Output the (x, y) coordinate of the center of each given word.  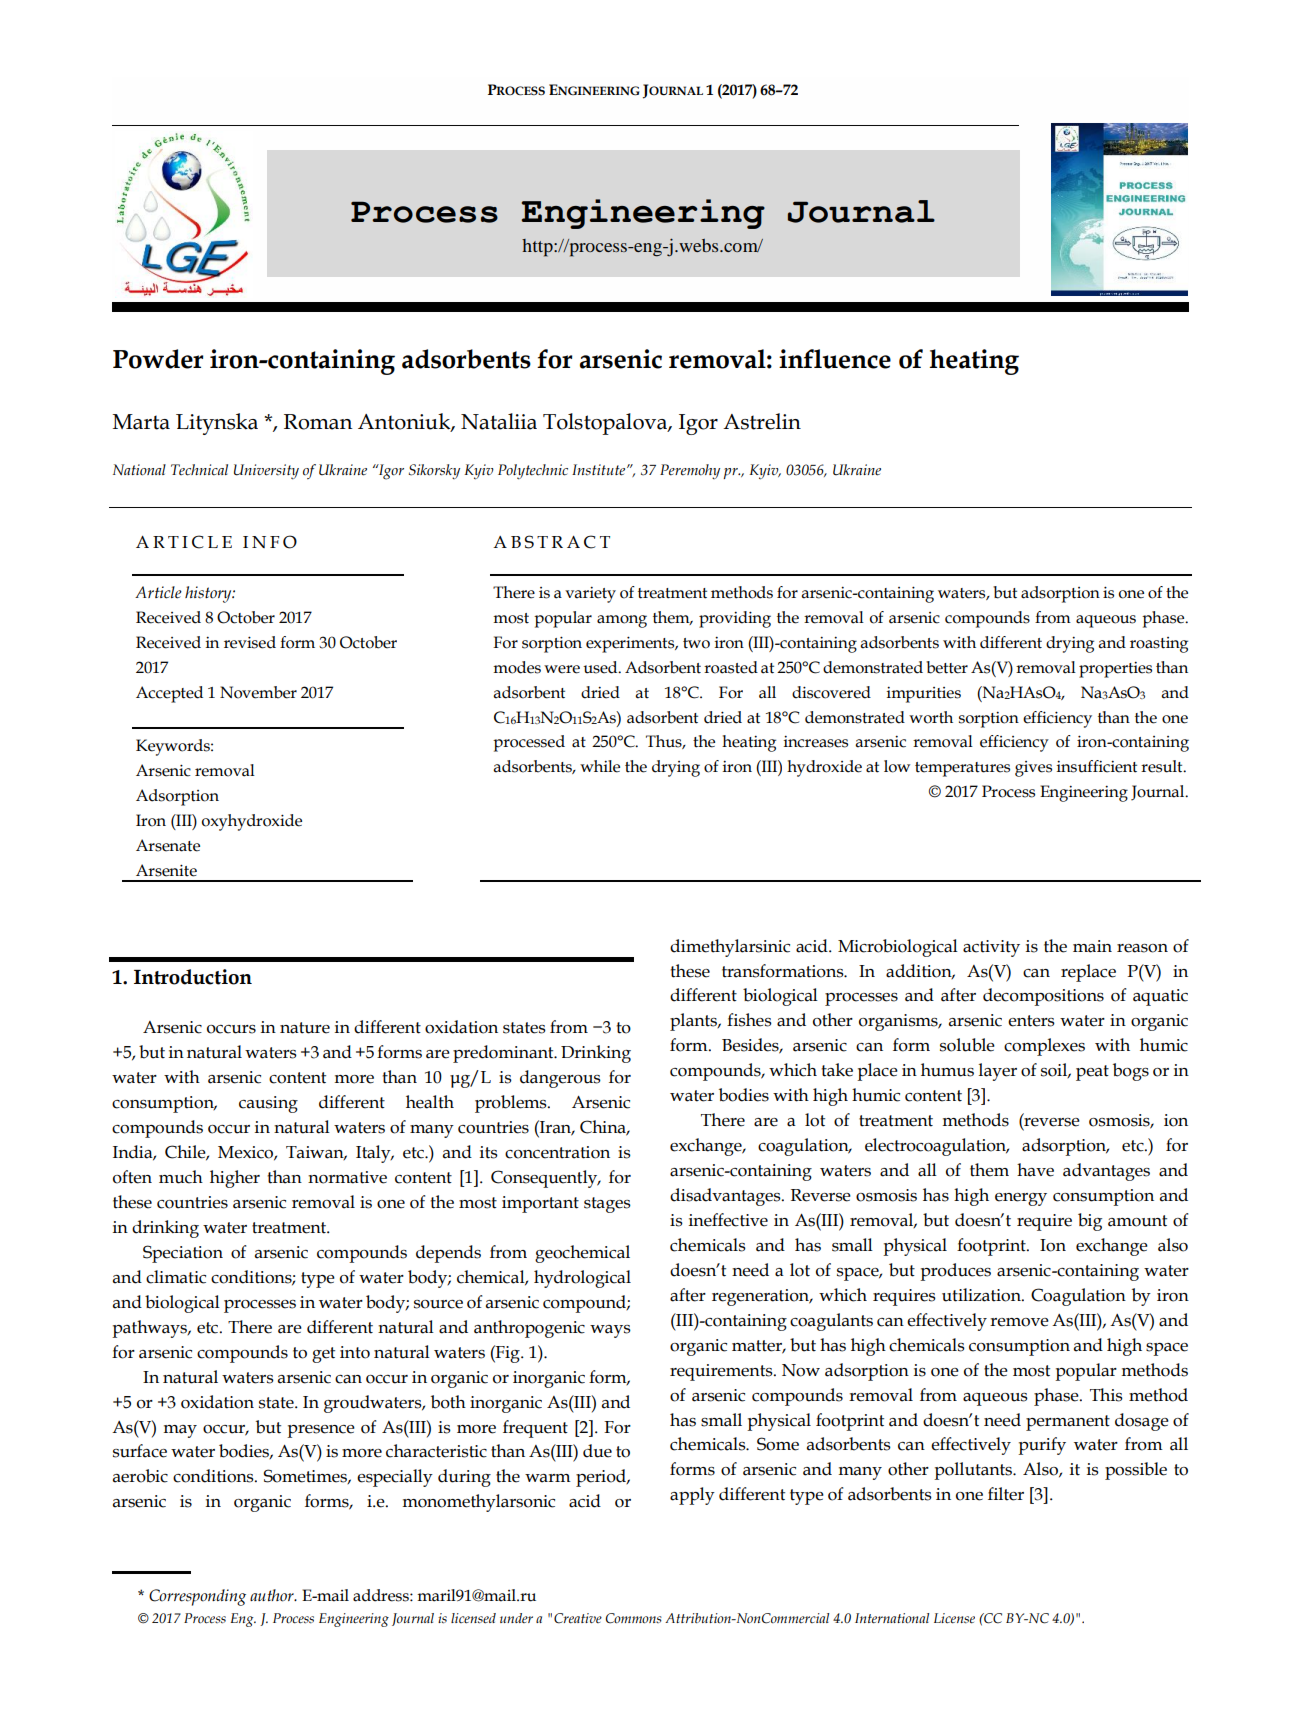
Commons (634, 1618)
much (181, 1177)
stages (607, 1205)
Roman (318, 422)
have (1035, 1170)
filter (1006, 1494)
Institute (600, 470)
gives (1033, 769)
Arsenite (166, 870)
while (600, 766)
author (273, 1595)
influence (835, 359)
